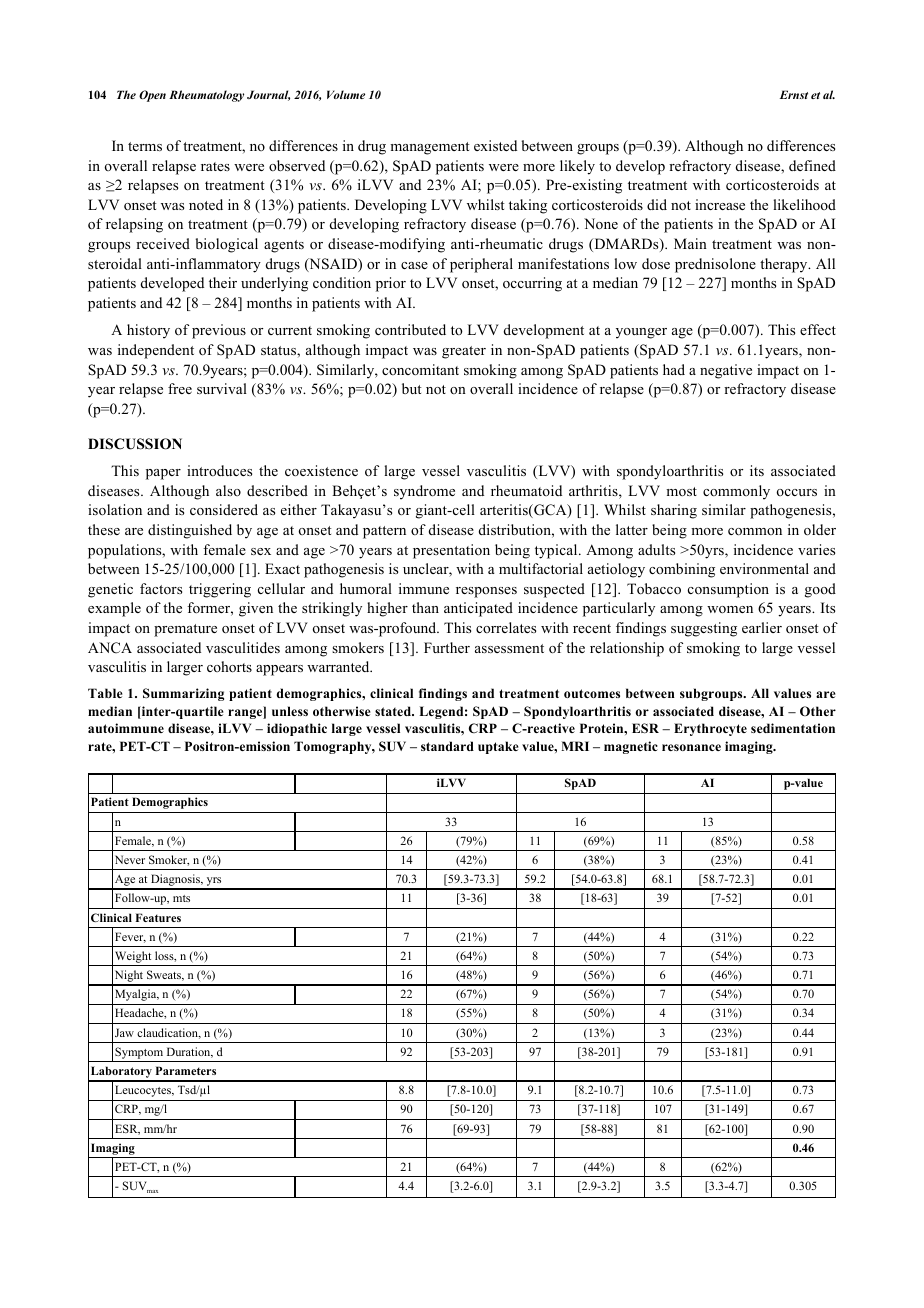 The width and height of the page is (924, 1308). Describe the element at coordinates (794, 94) in the page. I see `Ernst` at that location.
